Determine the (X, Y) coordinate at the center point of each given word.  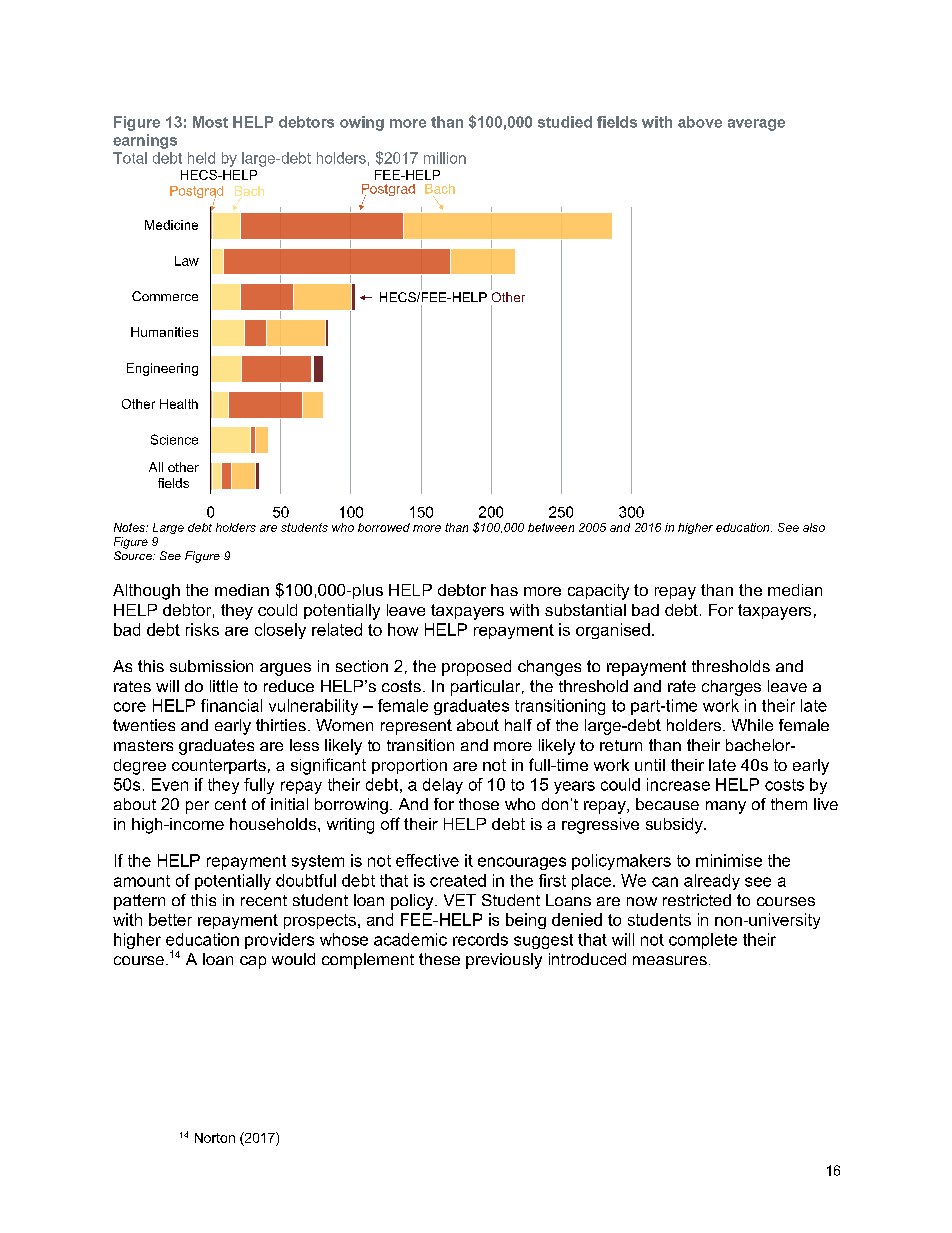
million (445, 158)
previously (504, 961)
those (479, 804)
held (201, 158)
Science (174, 439)
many (726, 807)
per (197, 807)
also (814, 527)
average (756, 125)
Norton (215, 1138)
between (551, 527)
